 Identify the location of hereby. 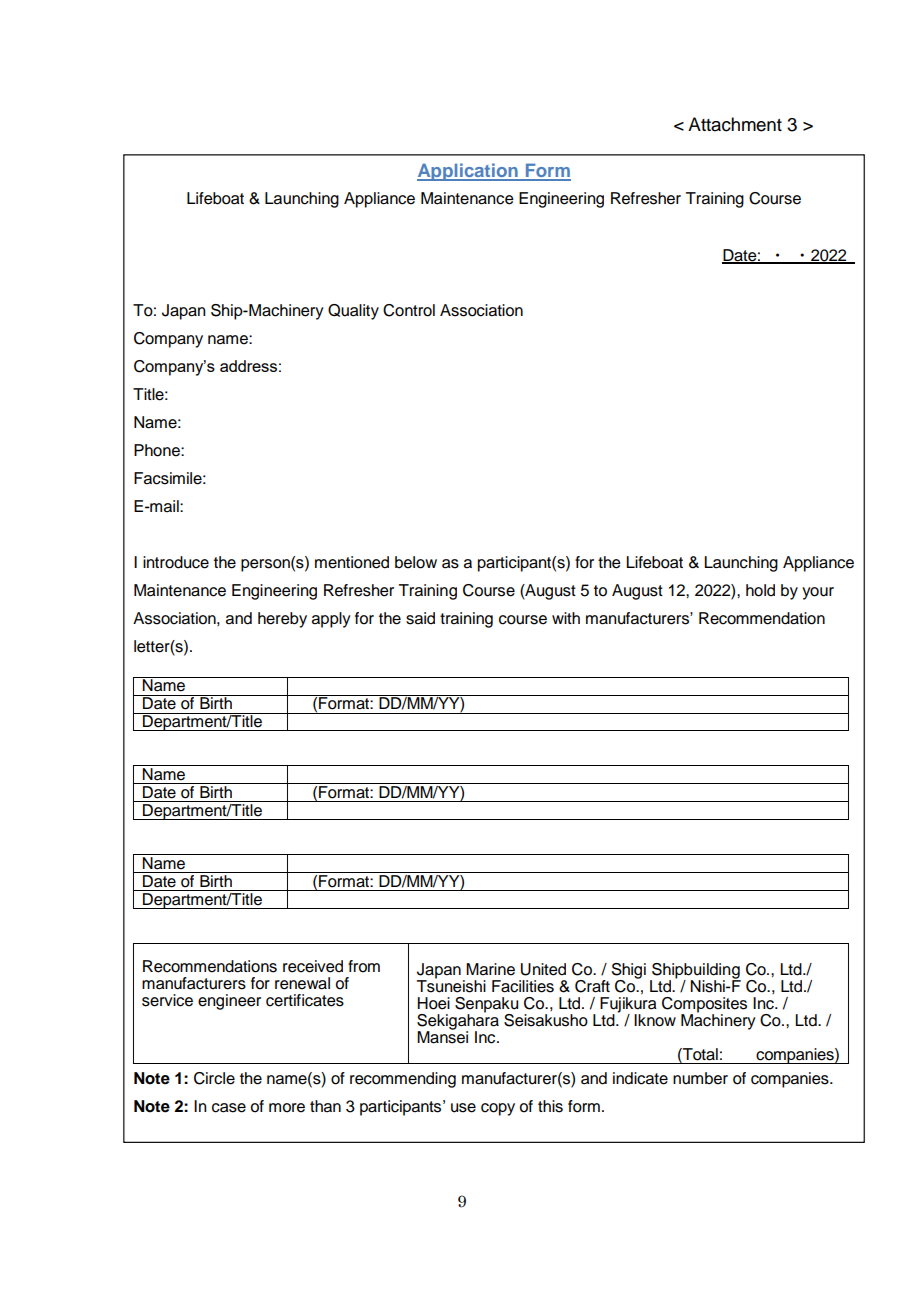
(282, 620).
